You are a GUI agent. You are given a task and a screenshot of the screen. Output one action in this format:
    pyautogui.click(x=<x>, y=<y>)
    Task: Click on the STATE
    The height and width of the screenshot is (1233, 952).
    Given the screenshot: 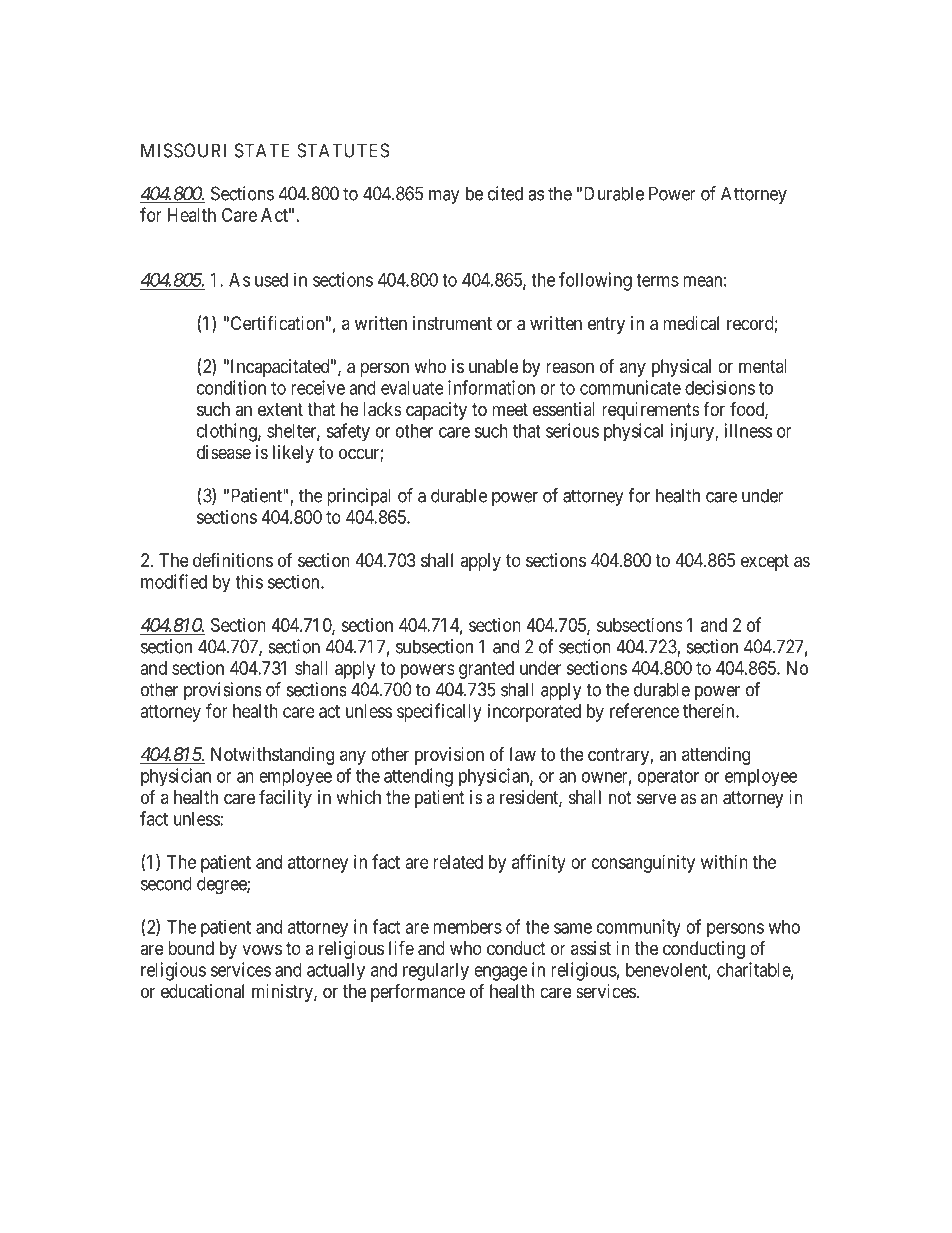 What is the action you would take?
    pyautogui.click(x=262, y=150)
